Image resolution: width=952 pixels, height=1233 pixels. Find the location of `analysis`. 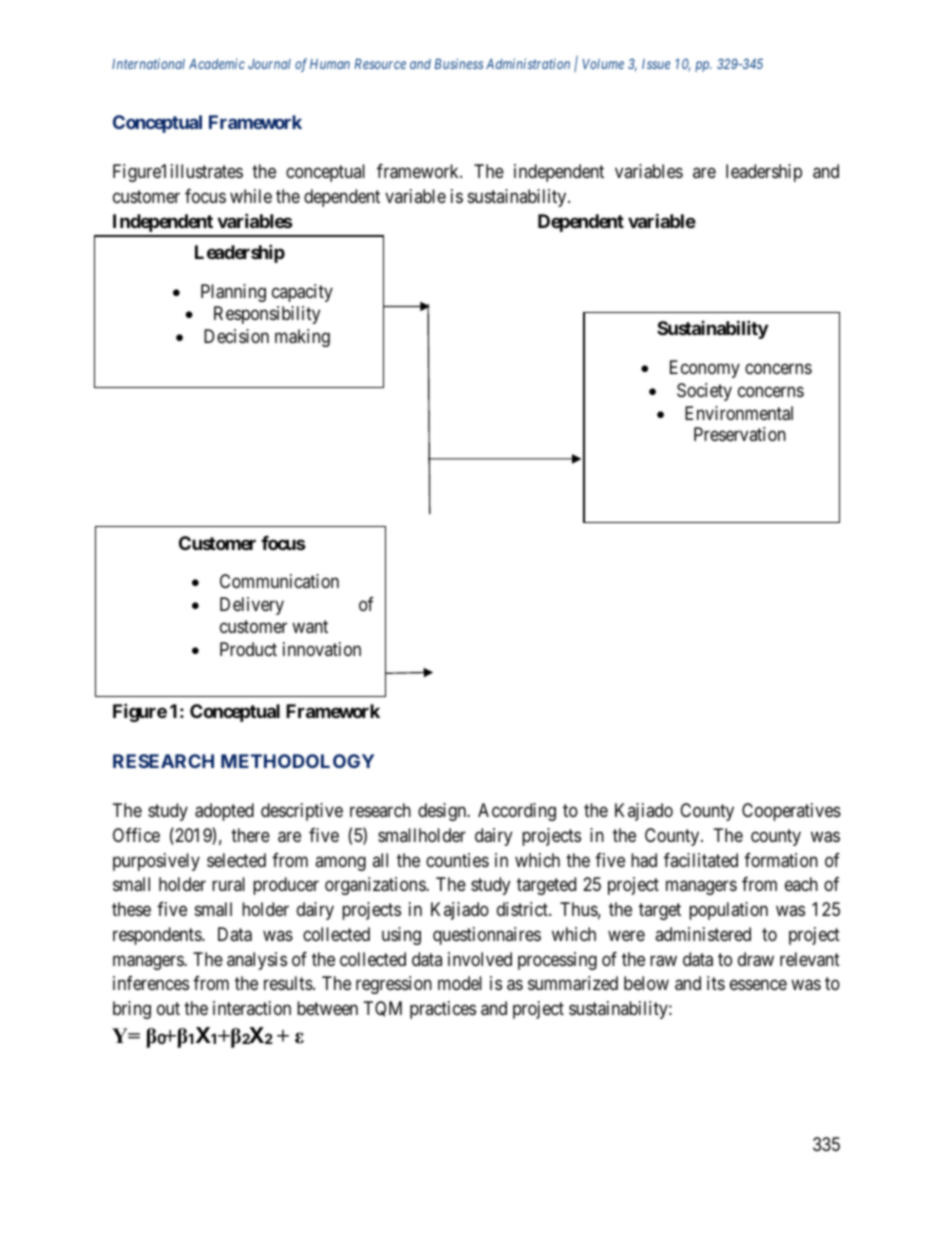

analysis is located at coordinates (257, 961).
